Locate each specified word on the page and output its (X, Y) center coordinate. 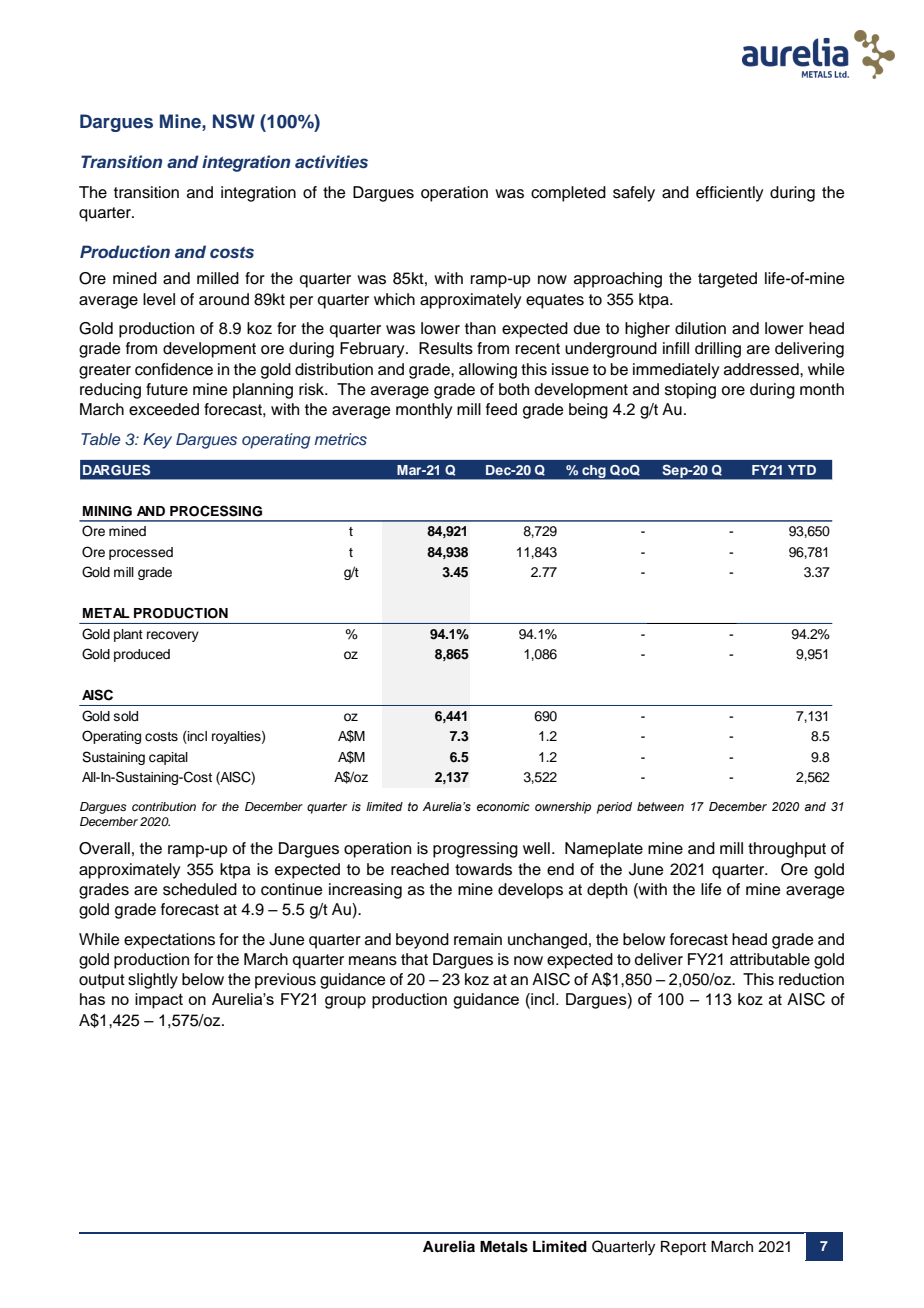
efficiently (729, 194)
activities (331, 161)
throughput (787, 850)
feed (501, 409)
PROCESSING (216, 511)
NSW (234, 121)
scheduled (200, 889)
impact (159, 1001)
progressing (475, 850)
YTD (802, 470)
